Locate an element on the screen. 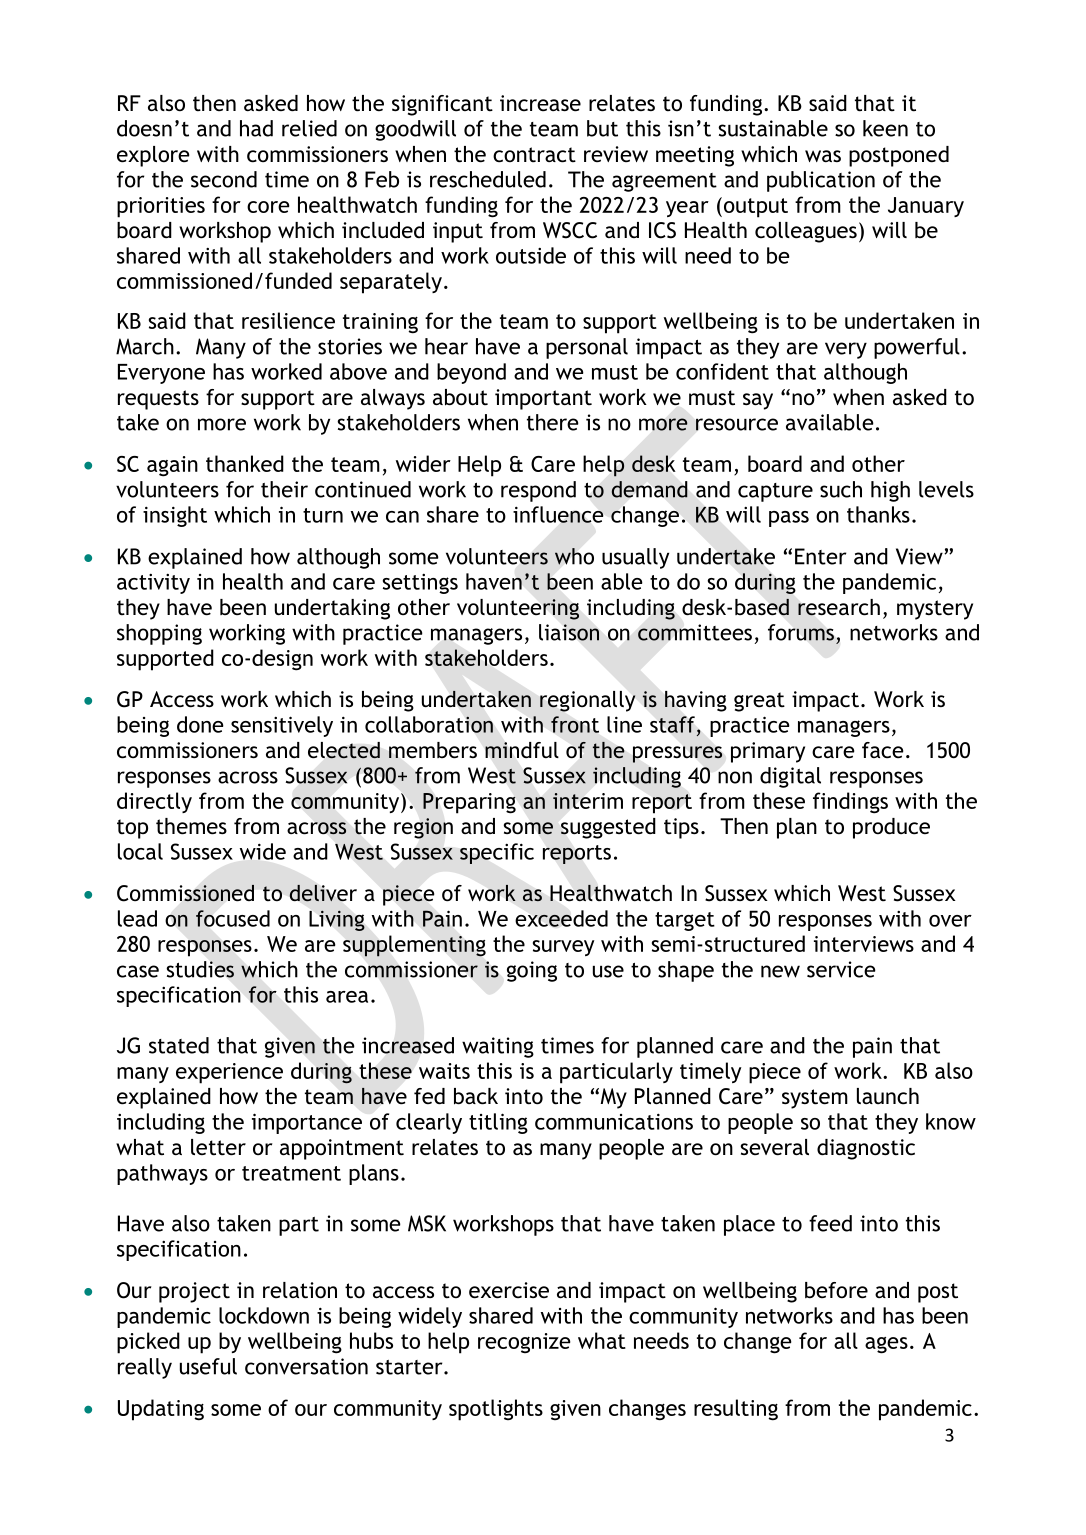 This screenshot has height=1535, width=1086. had is located at coordinates (256, 128).
